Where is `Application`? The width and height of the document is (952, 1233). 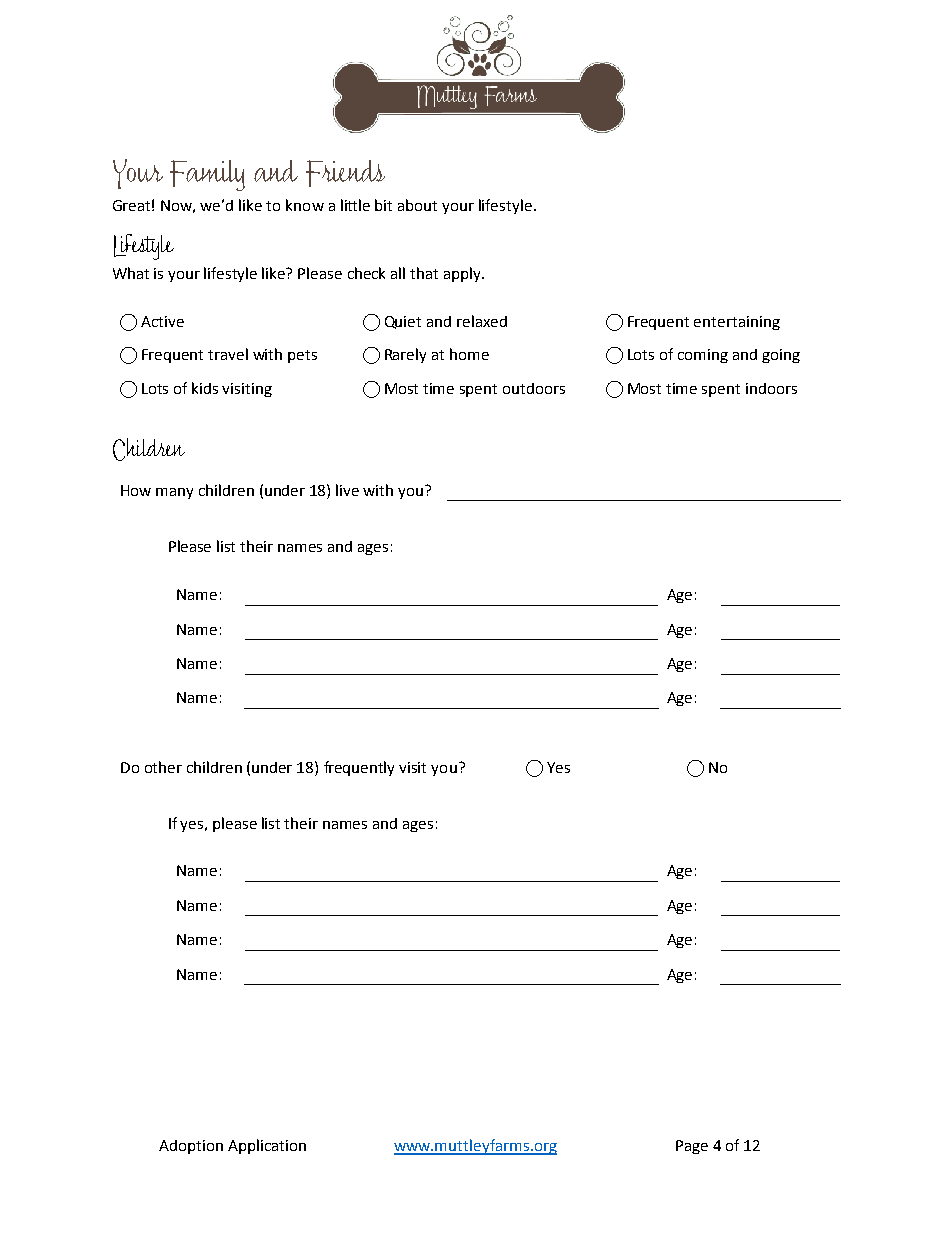 Application is located at coordinates (267, 1146).
